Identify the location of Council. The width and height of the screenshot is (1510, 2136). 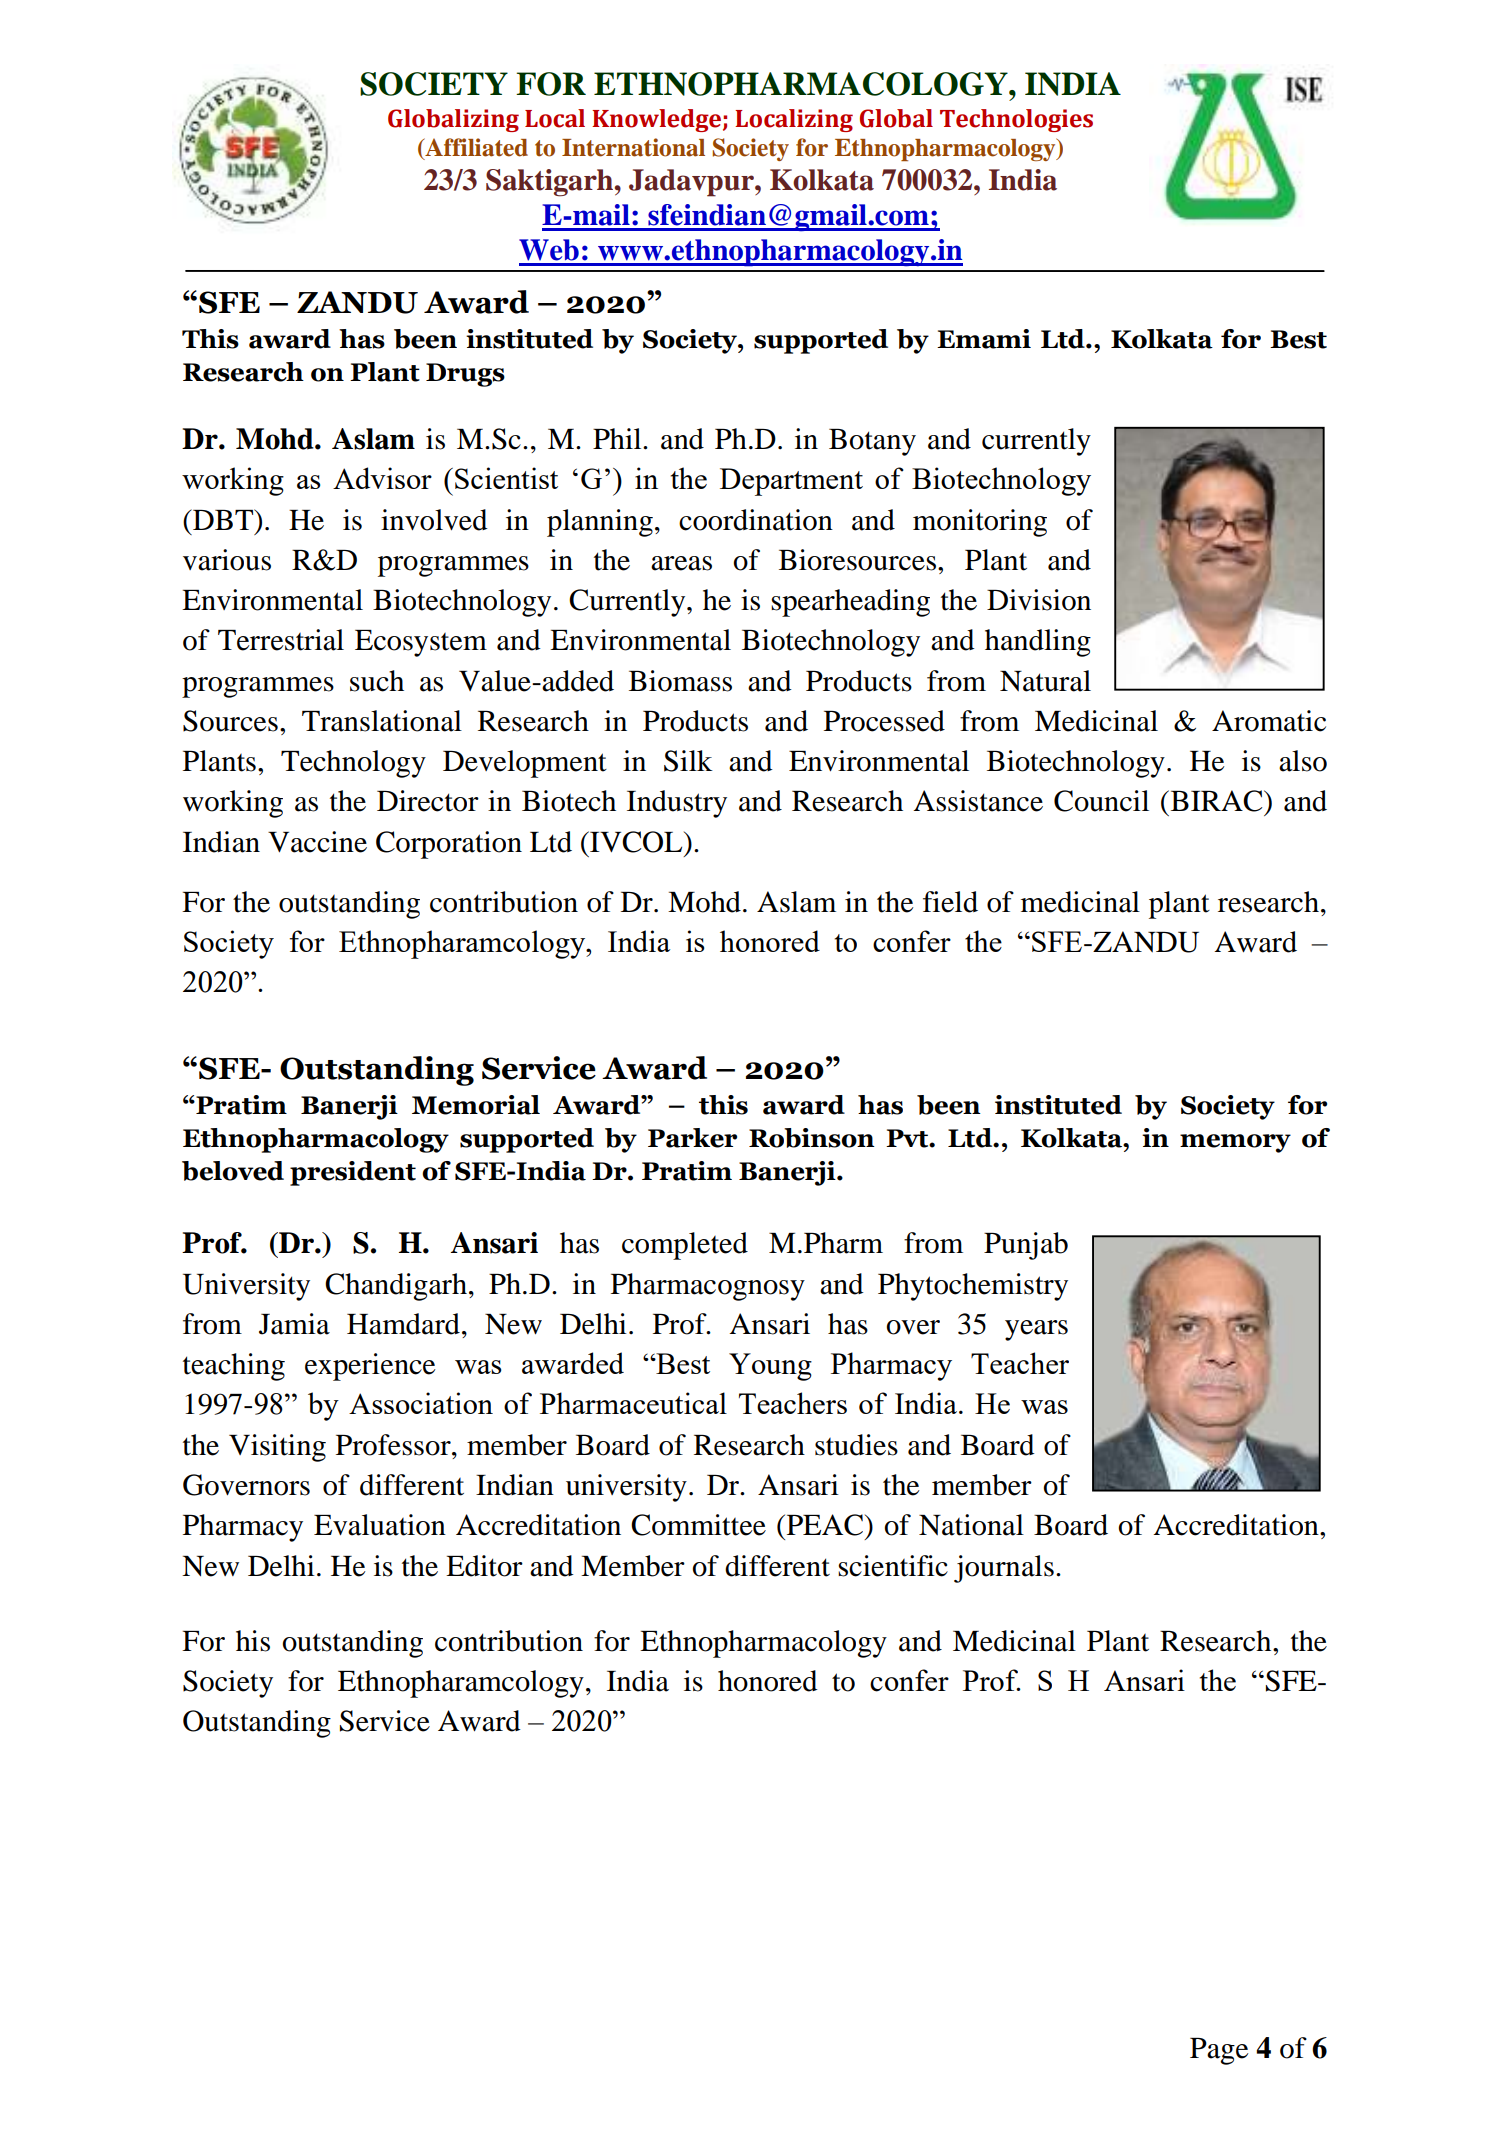
(1101, 801).
